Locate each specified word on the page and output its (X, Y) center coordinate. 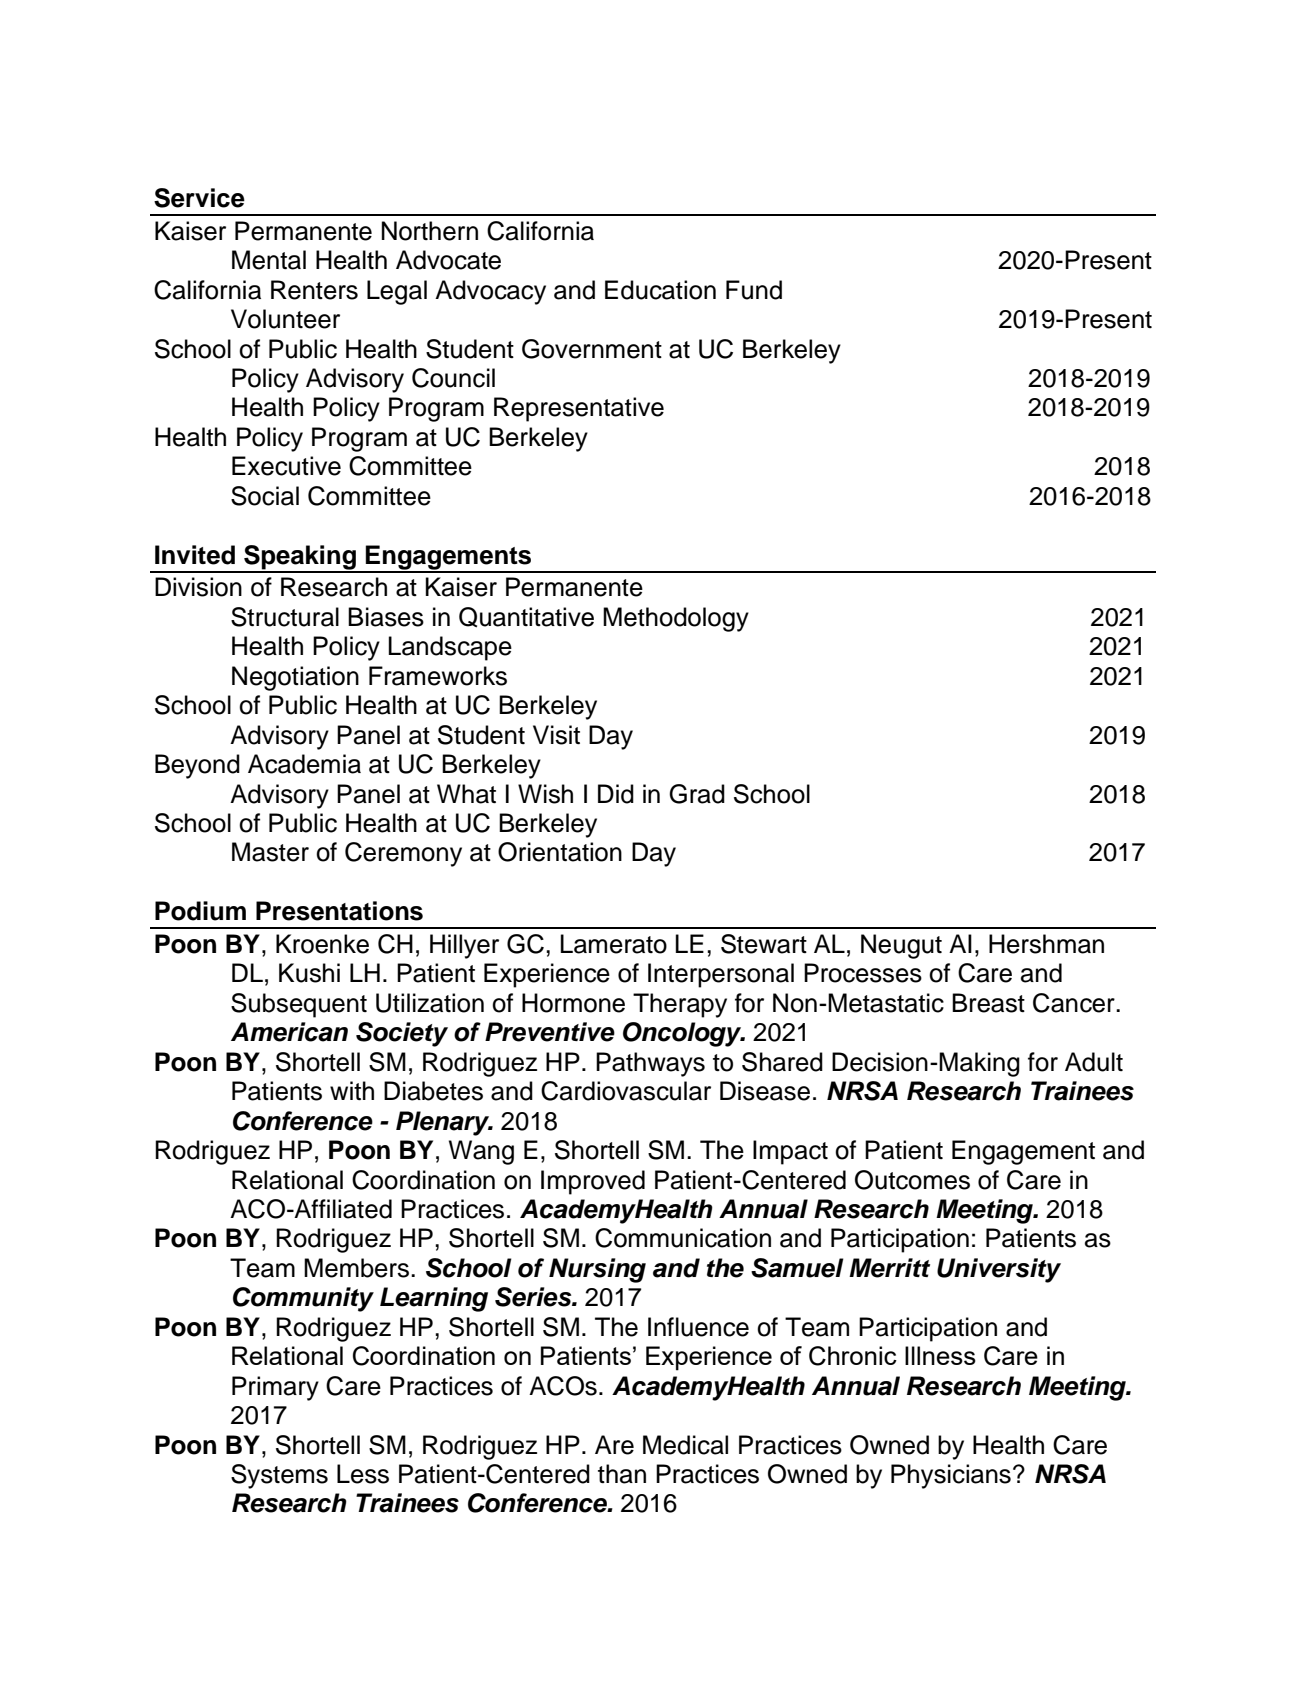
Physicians (951, 1476)
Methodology (676, 619)
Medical (685, 1445)
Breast (988, 1003)
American (289, 1032)
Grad (697, 794)
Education (660, 290)
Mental (269, 260)
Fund (754, 290)
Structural (285, 617)
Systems (279, 1476)
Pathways (650, 1064)
